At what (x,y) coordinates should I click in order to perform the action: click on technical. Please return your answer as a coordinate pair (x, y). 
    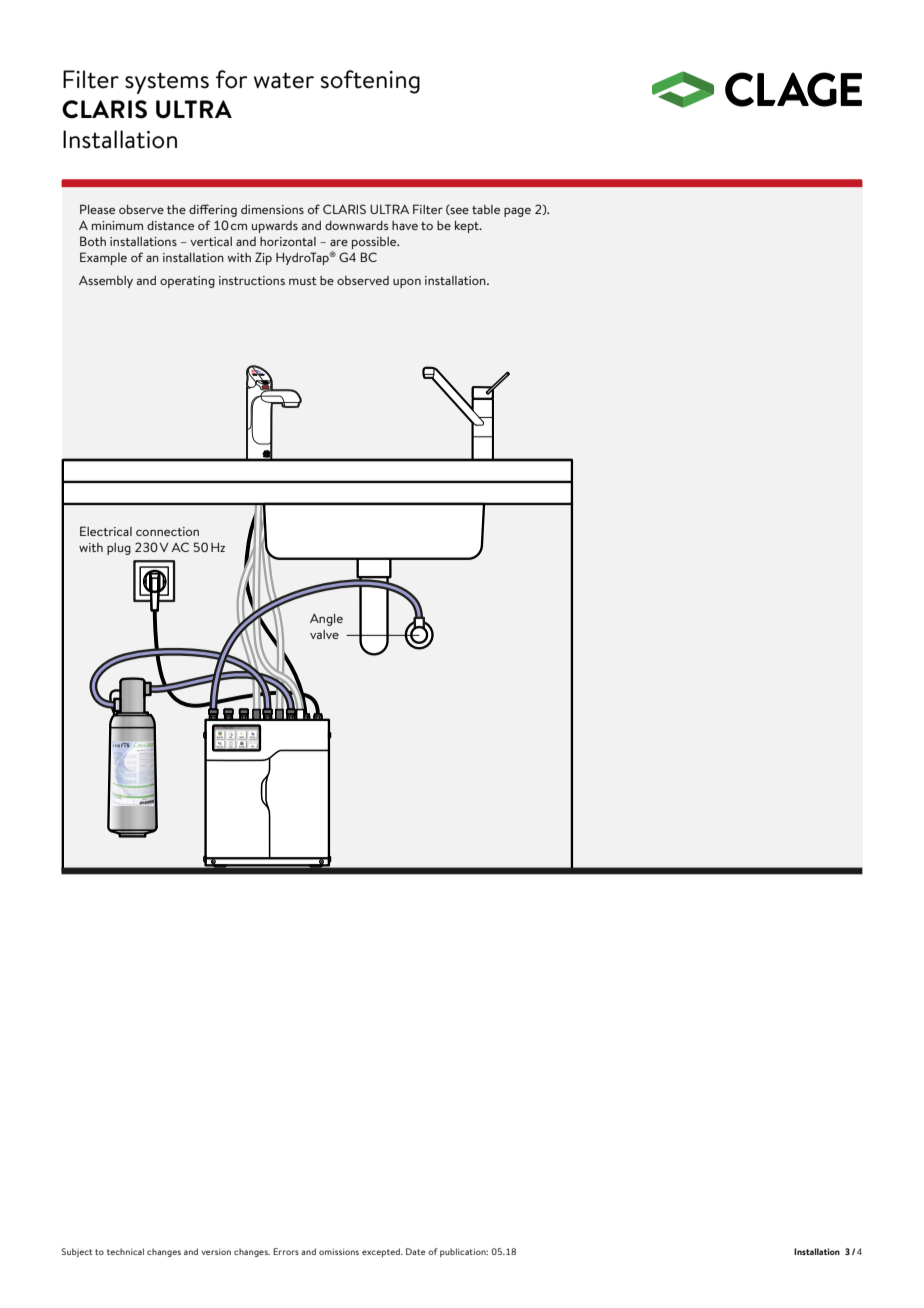
    Looking at the image, I should click on (125, 1251).
